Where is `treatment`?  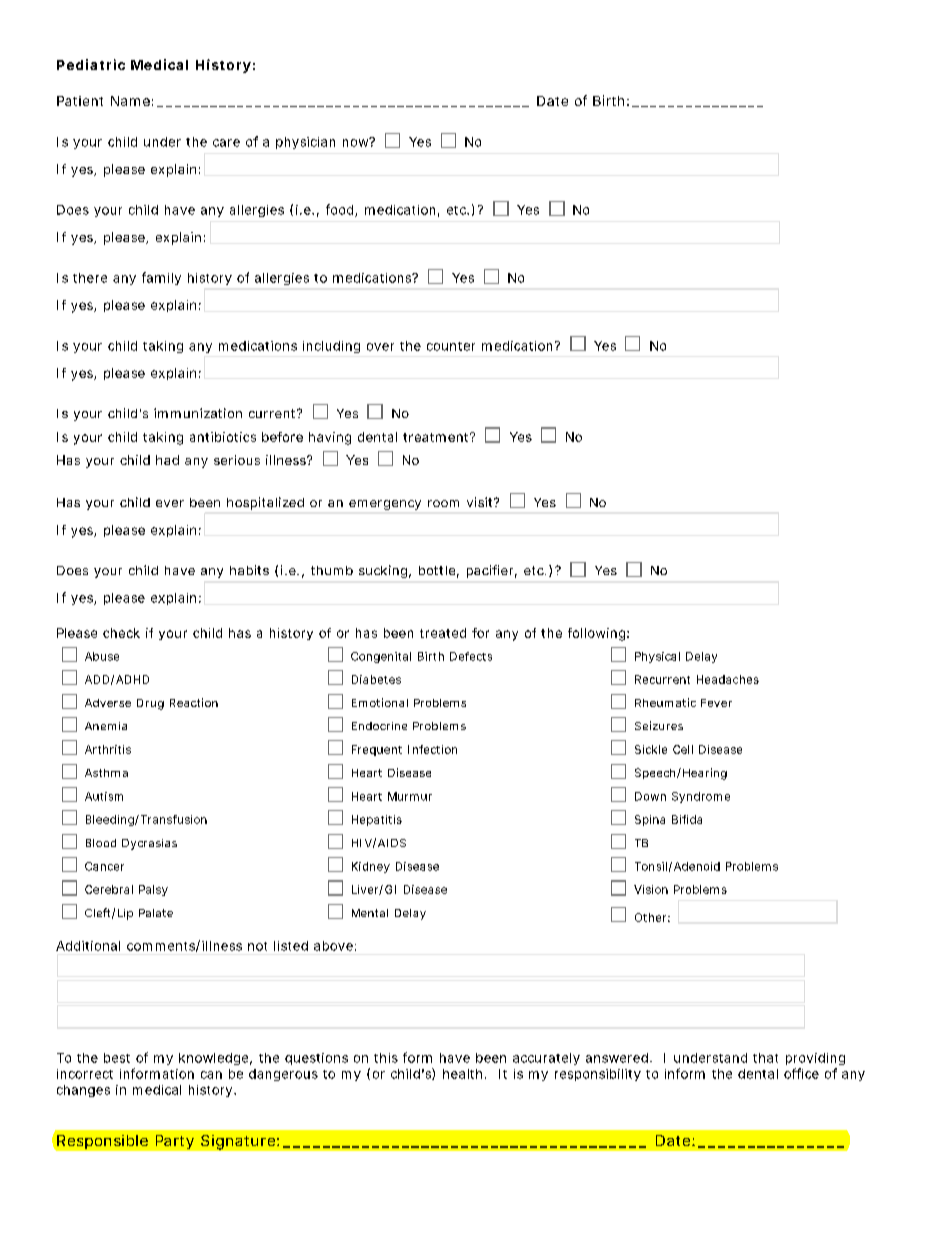
treatment is located at coordinates (437, 437).
